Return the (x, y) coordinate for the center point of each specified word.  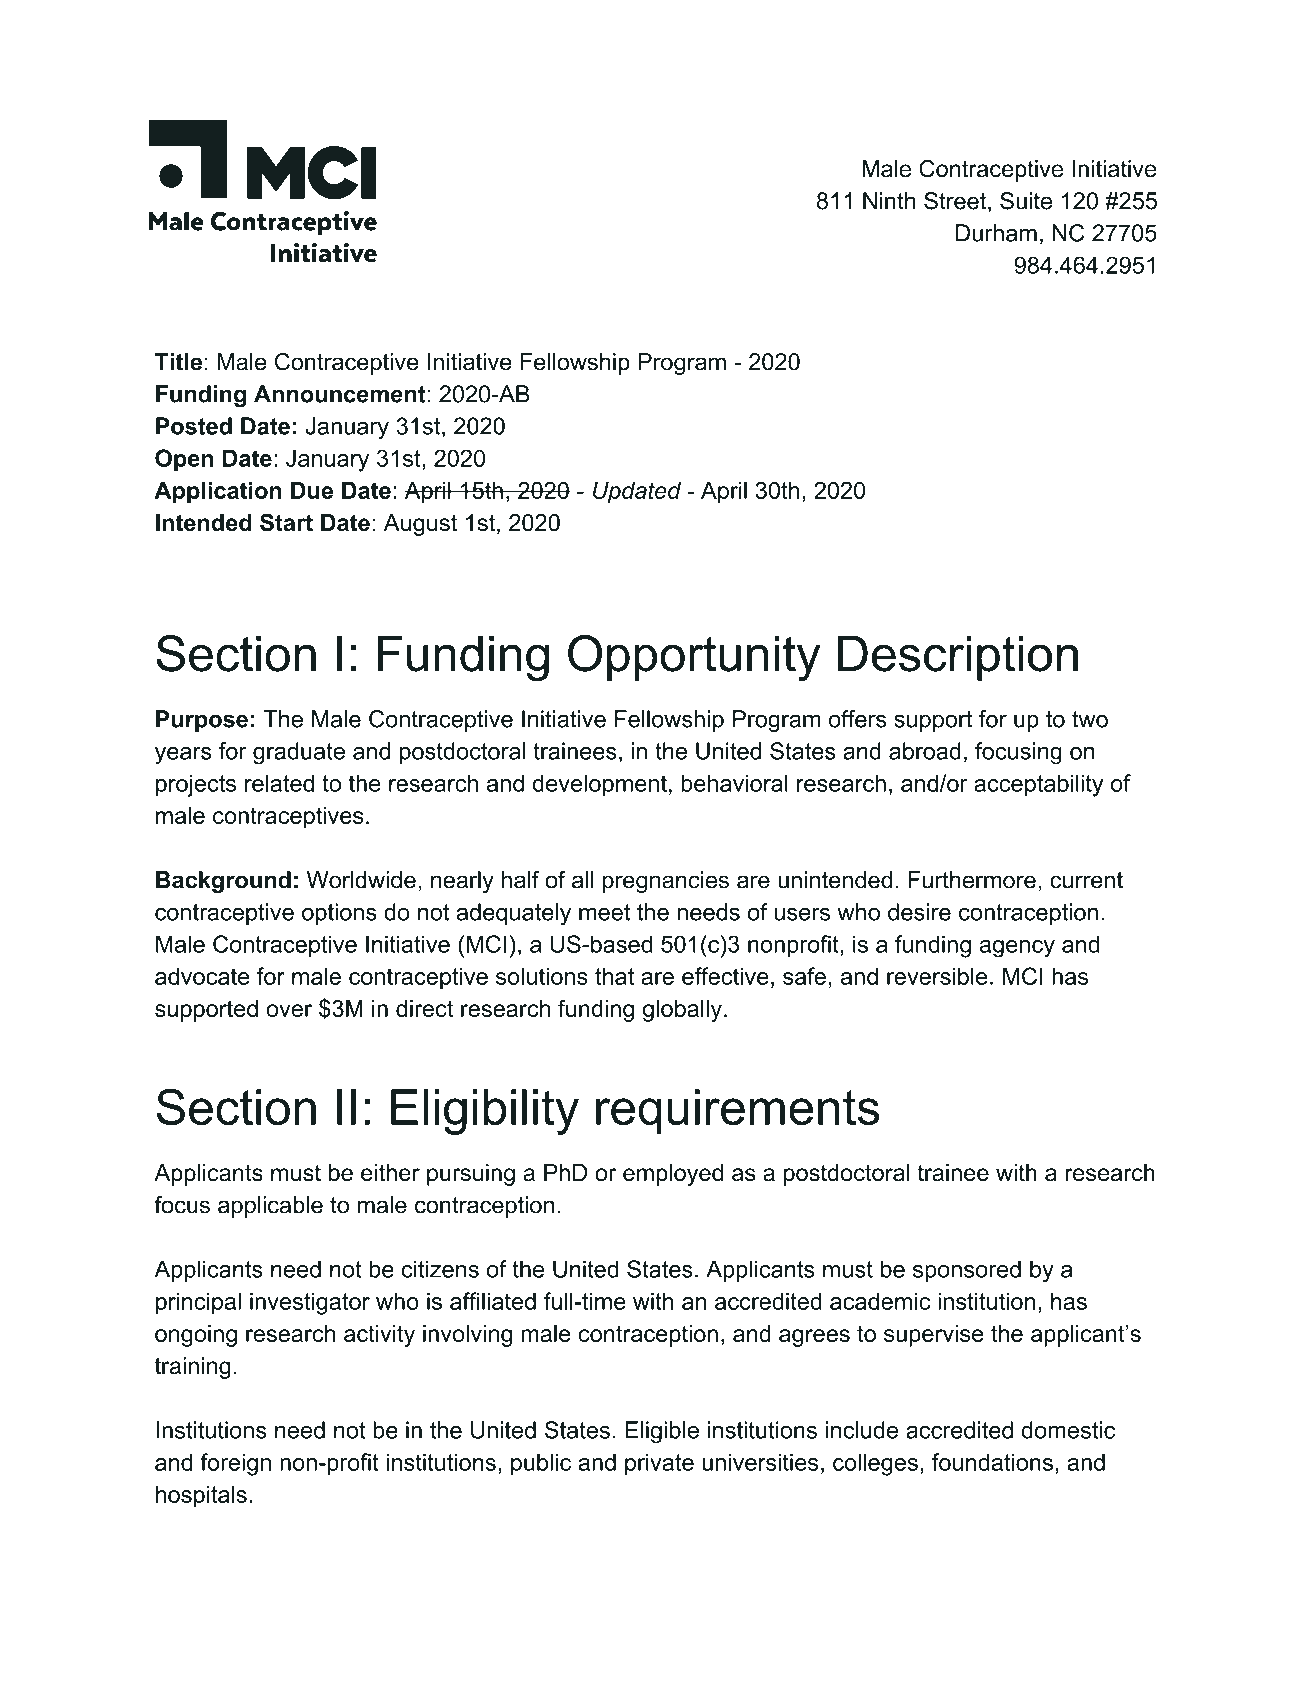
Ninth (889, 201)
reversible (937, 976)
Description (958, 658)
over (289, 1010)
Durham (996, 233)
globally (682, 1011)
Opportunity (694, 658)
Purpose (202, 721)
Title (178, 362)
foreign (235, 1464)
